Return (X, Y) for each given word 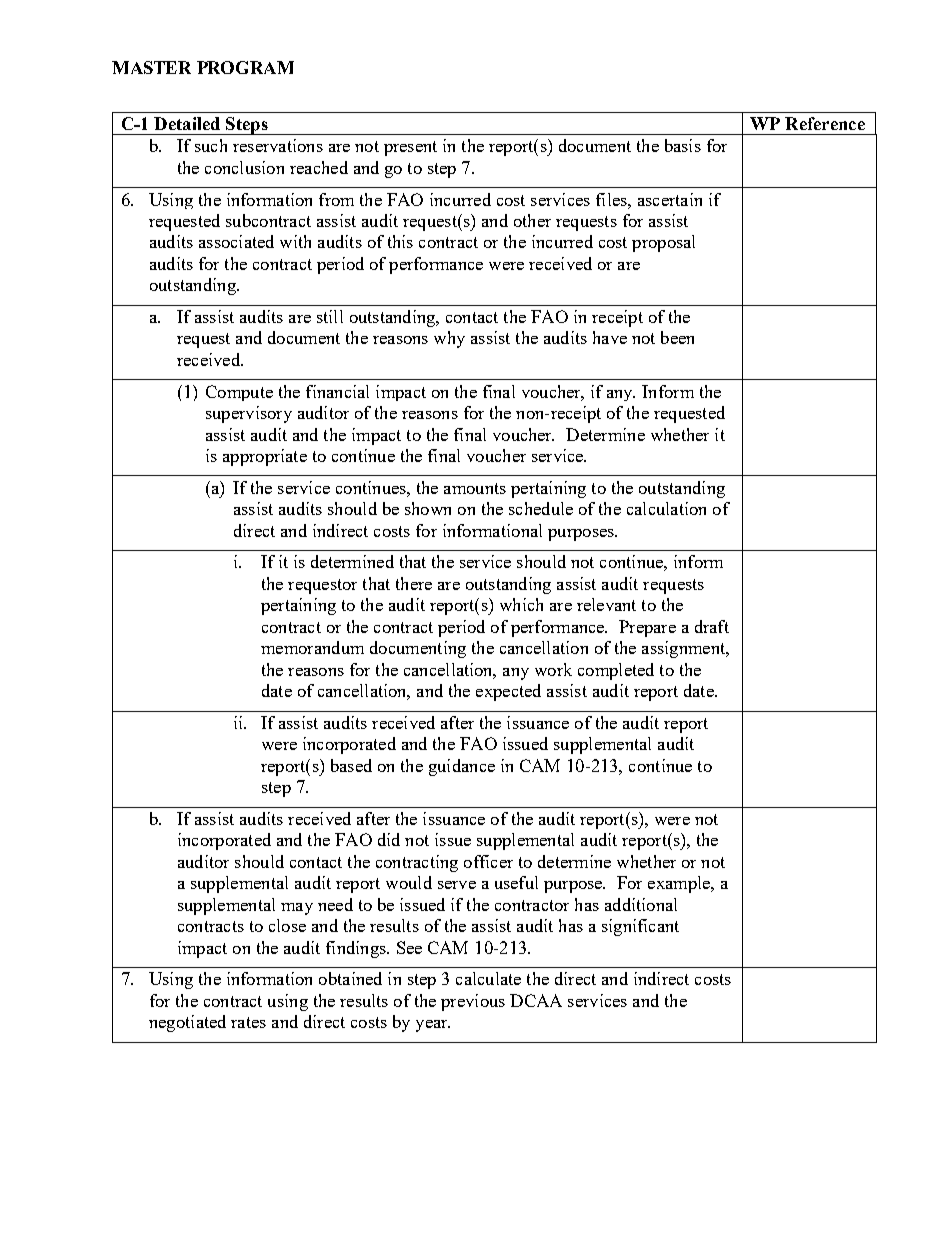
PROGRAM (245, 67)
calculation (666, 508)
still (330, 316)
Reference (825, 123)
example (680, 884)
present (410, 148)
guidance (462, 767)
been (677, 337)
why (449, 339)
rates (248, 1022)
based (351, 765)
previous (473, 1002)
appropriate (265, 457)
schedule (541, 508)
